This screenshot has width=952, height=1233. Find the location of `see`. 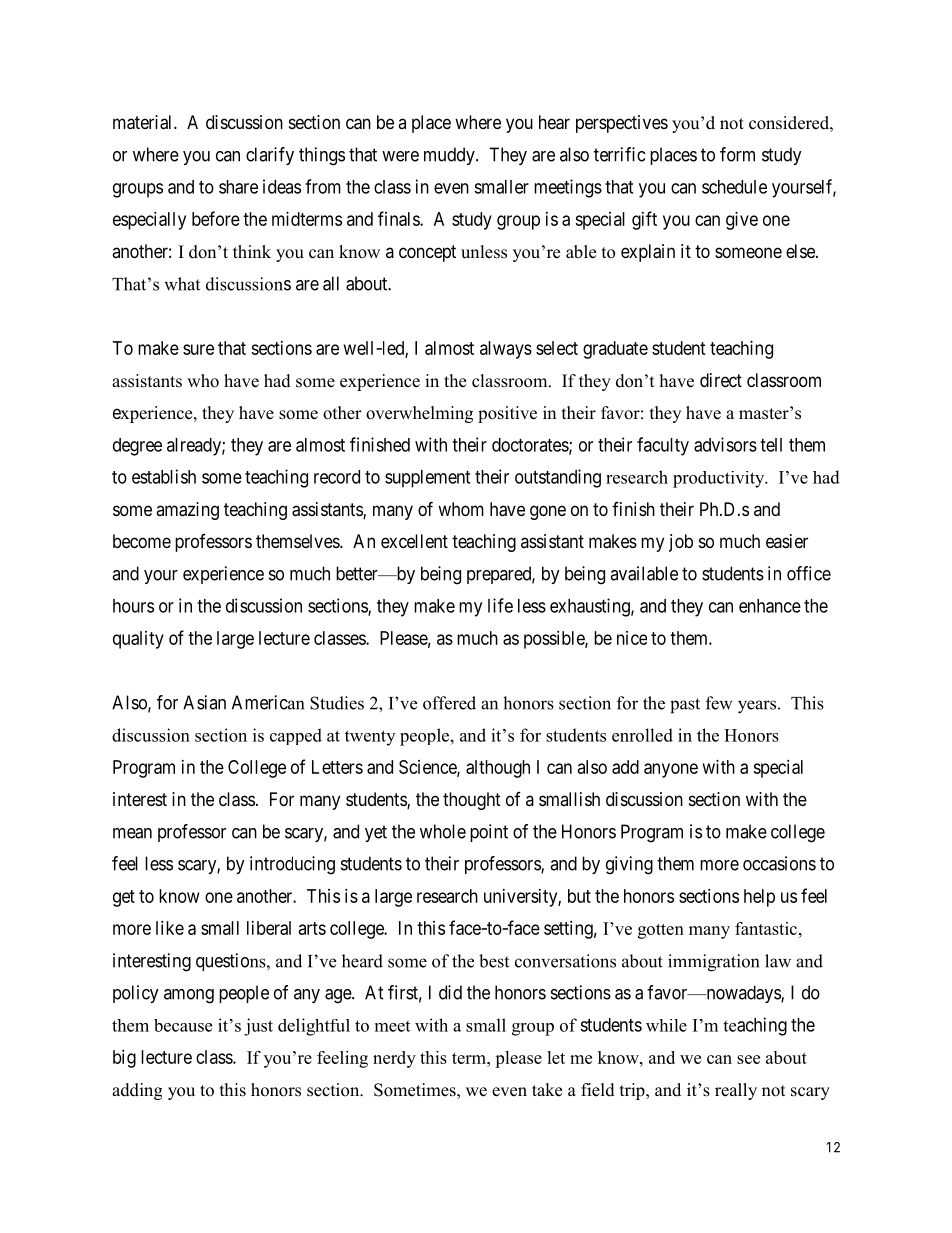

see is located at coordinates (748, 1059).
